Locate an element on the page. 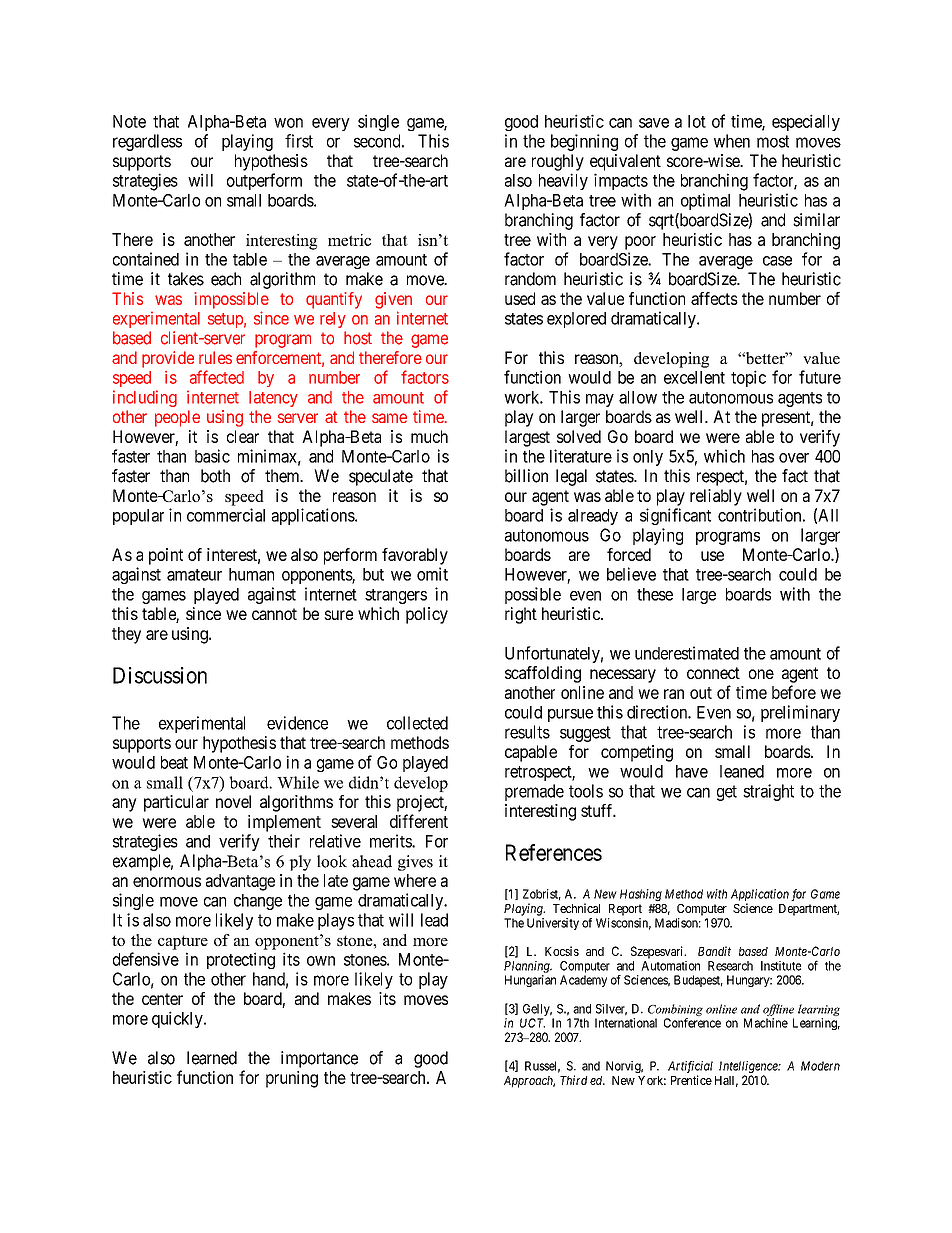 This page has height=1233, width=952. UCT is located at coordinates (532, 1023).
